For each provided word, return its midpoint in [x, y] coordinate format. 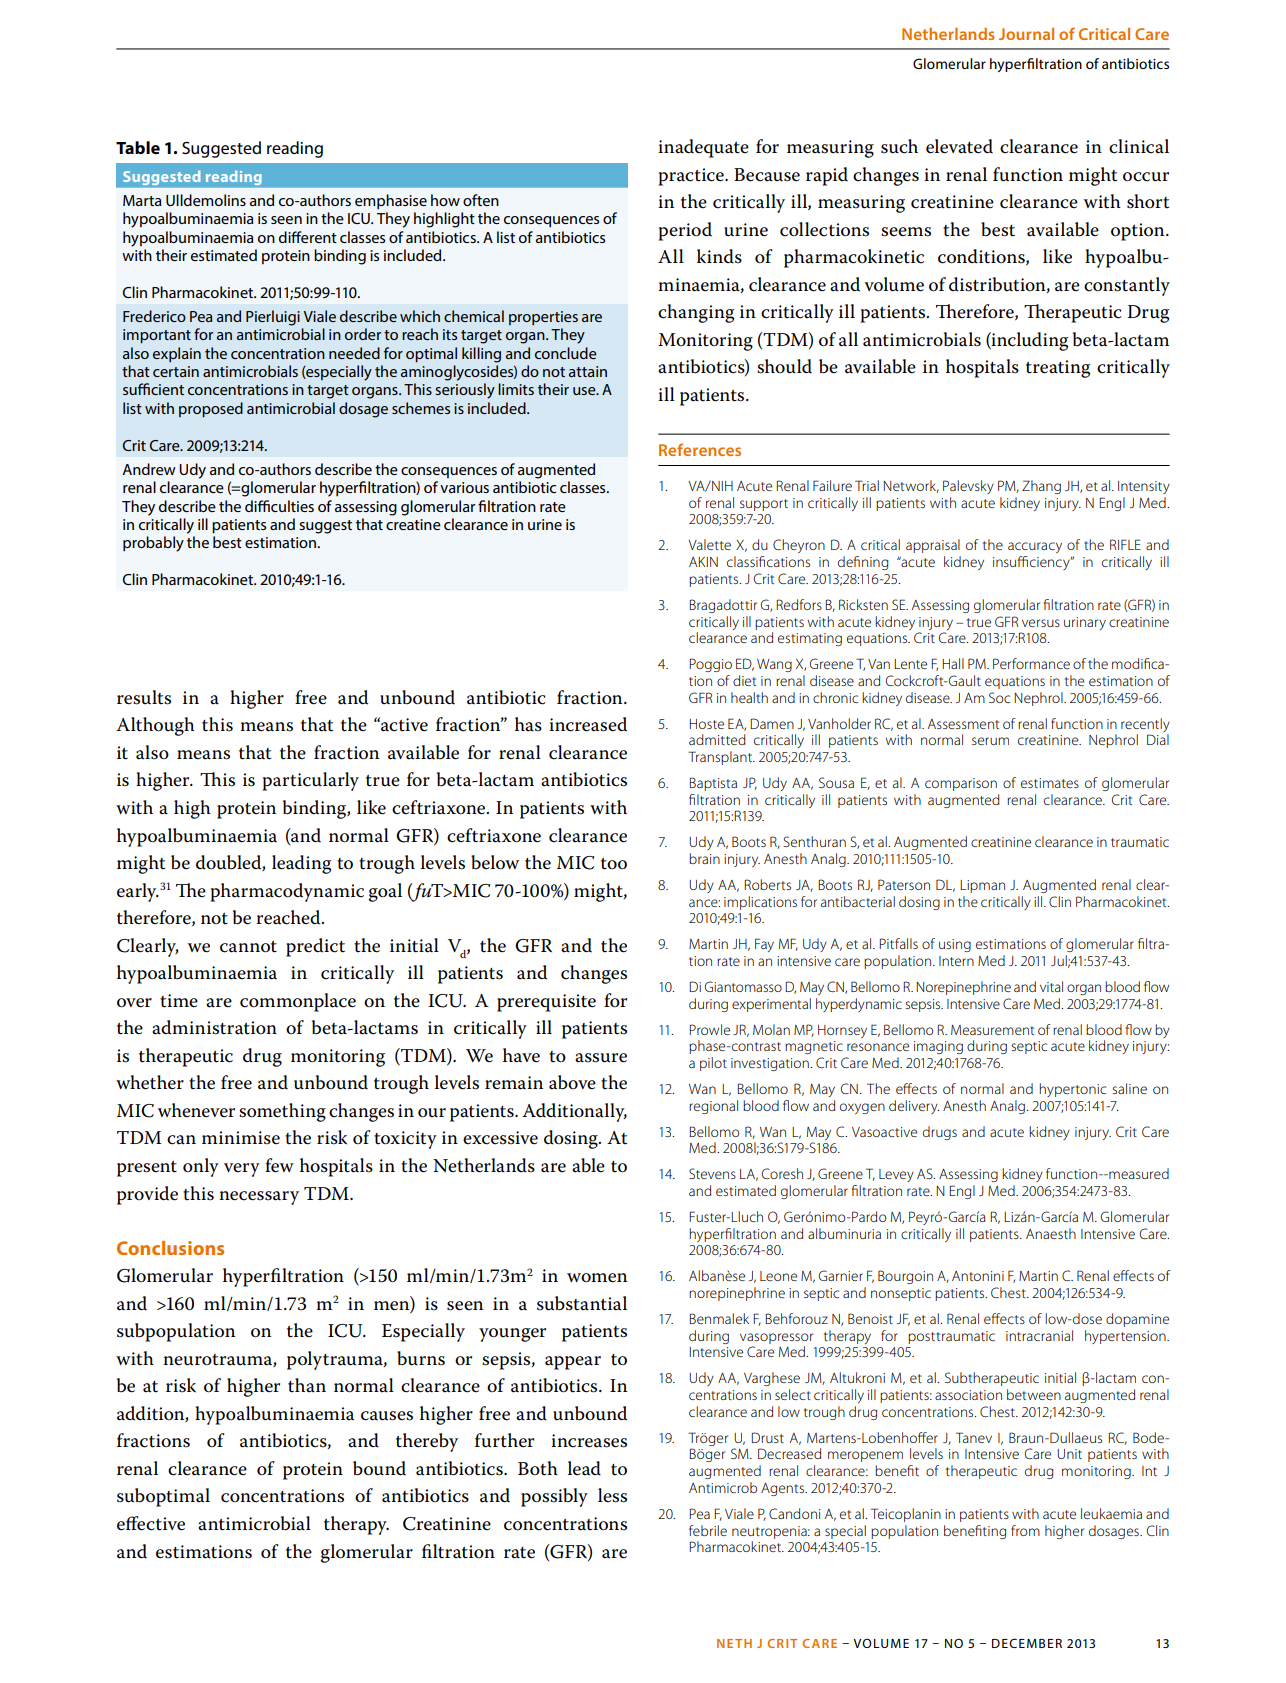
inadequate [703, 148]
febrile [708, 1530]
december [1027, 1643]
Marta [142, 200]
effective [151, 1523]
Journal [1026, 34]
